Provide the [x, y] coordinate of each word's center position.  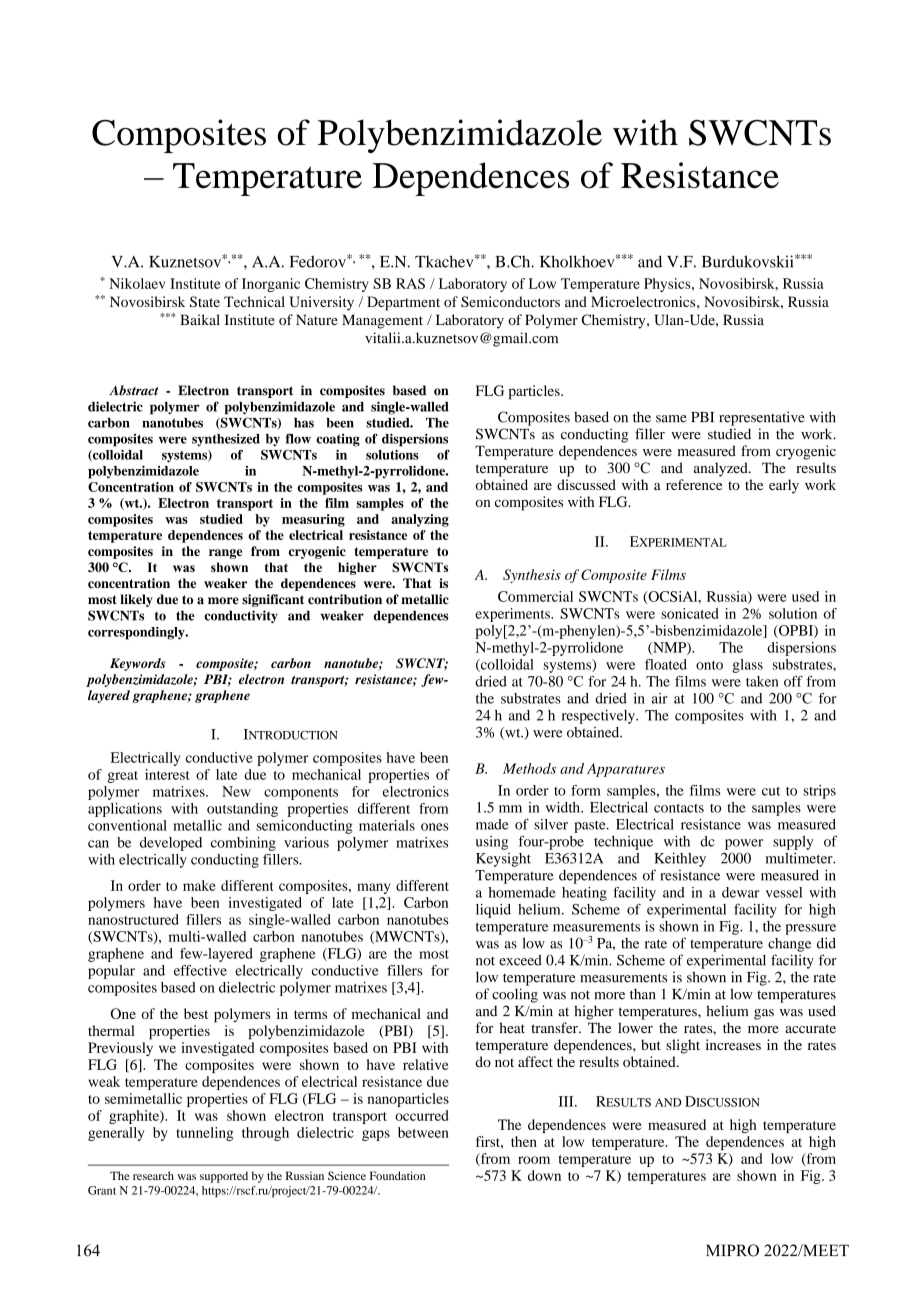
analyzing [420, 520]
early [784, 486]
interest [167, 774]
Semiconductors [510, 301]
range [225, 554]
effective [200, 970]
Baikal [200, 319]
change [789, 945]
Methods [529, 768]
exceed [520, 960]
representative [762, 418]
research [153, 1175]
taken [762, 681]
